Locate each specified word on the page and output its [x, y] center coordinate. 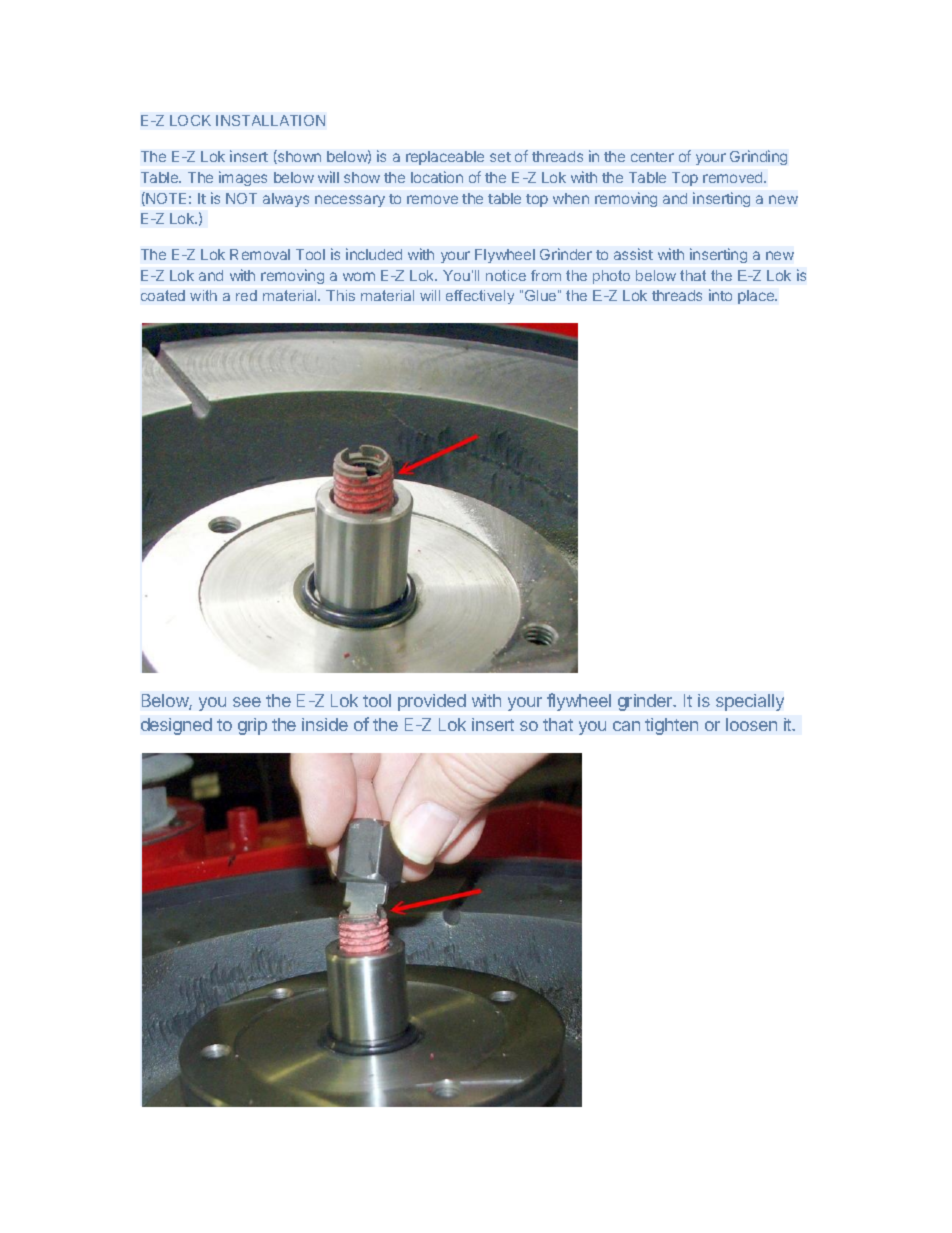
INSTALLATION [270, 120]
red [246, 295]
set [500, 157]
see [247, 702]
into [720, 295]
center [652, 157]
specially [750, 702]
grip [252, 726]
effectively [480, 297]
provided [432, 702]
